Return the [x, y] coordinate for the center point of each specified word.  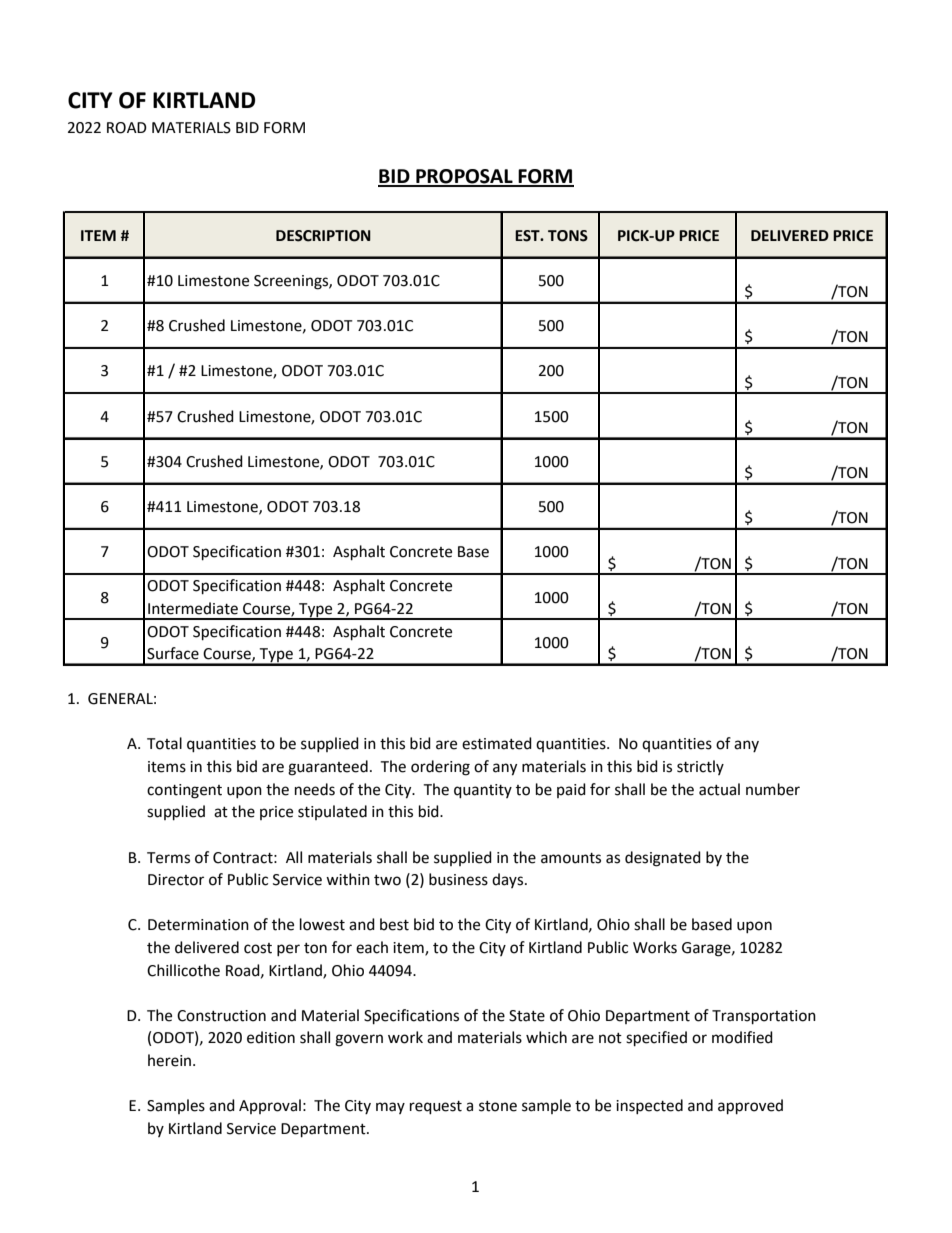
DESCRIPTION [323, 236]
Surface [173, 653]
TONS [568, 236]
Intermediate [193, 608]
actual [719, 789]
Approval [270, 1106]
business [458, 879]
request [436, 1108]
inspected [649, 1106]
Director [176, 880]
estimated [497, 743]
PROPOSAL [464, 177]
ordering [440, 768]
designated [663, 859]
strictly [700, 767]
